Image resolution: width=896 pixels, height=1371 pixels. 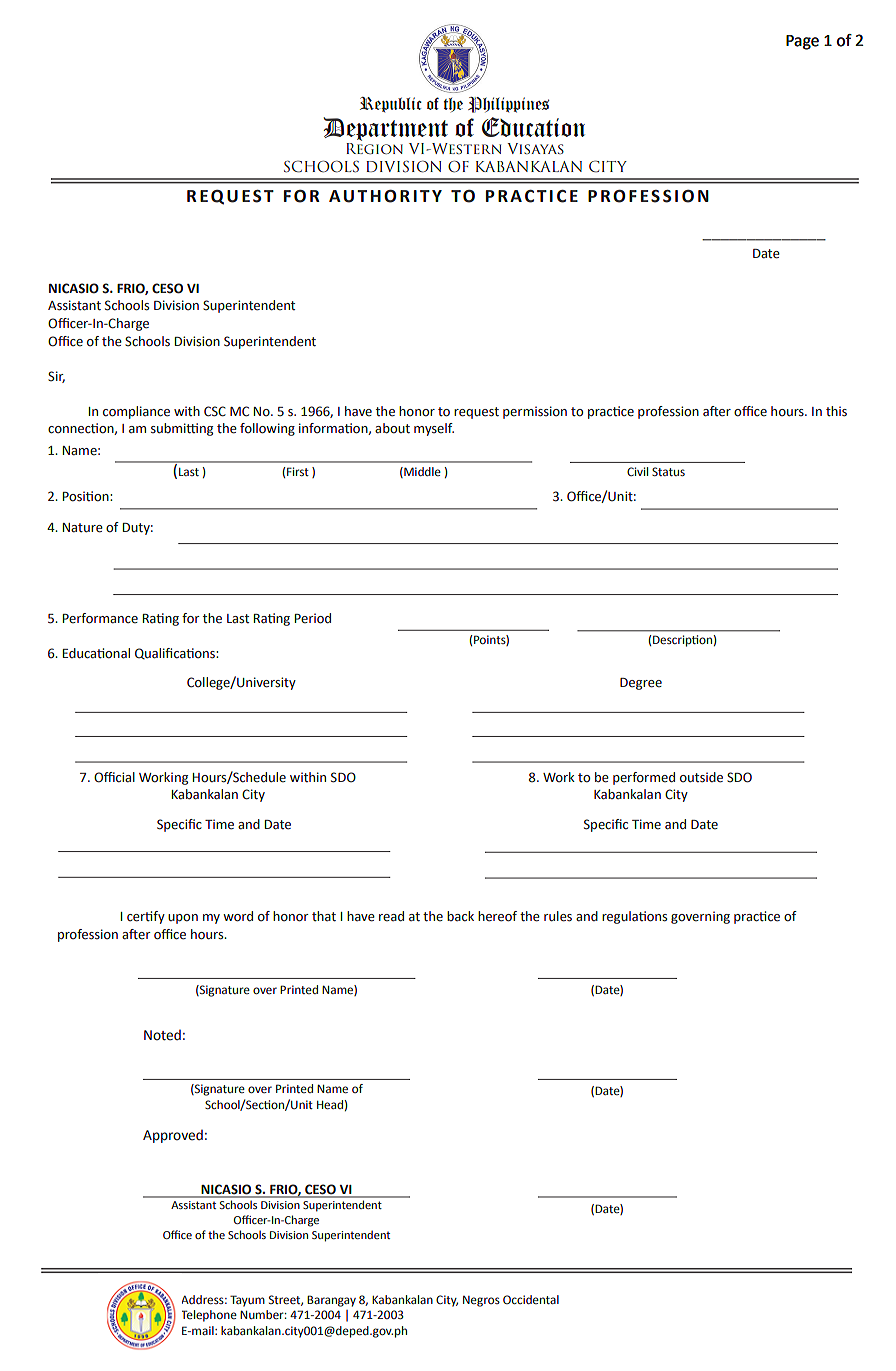 What do you see at coordinates (100, 618) in the screenshot?
I see `Performance` at bounding box center [100, 618].
